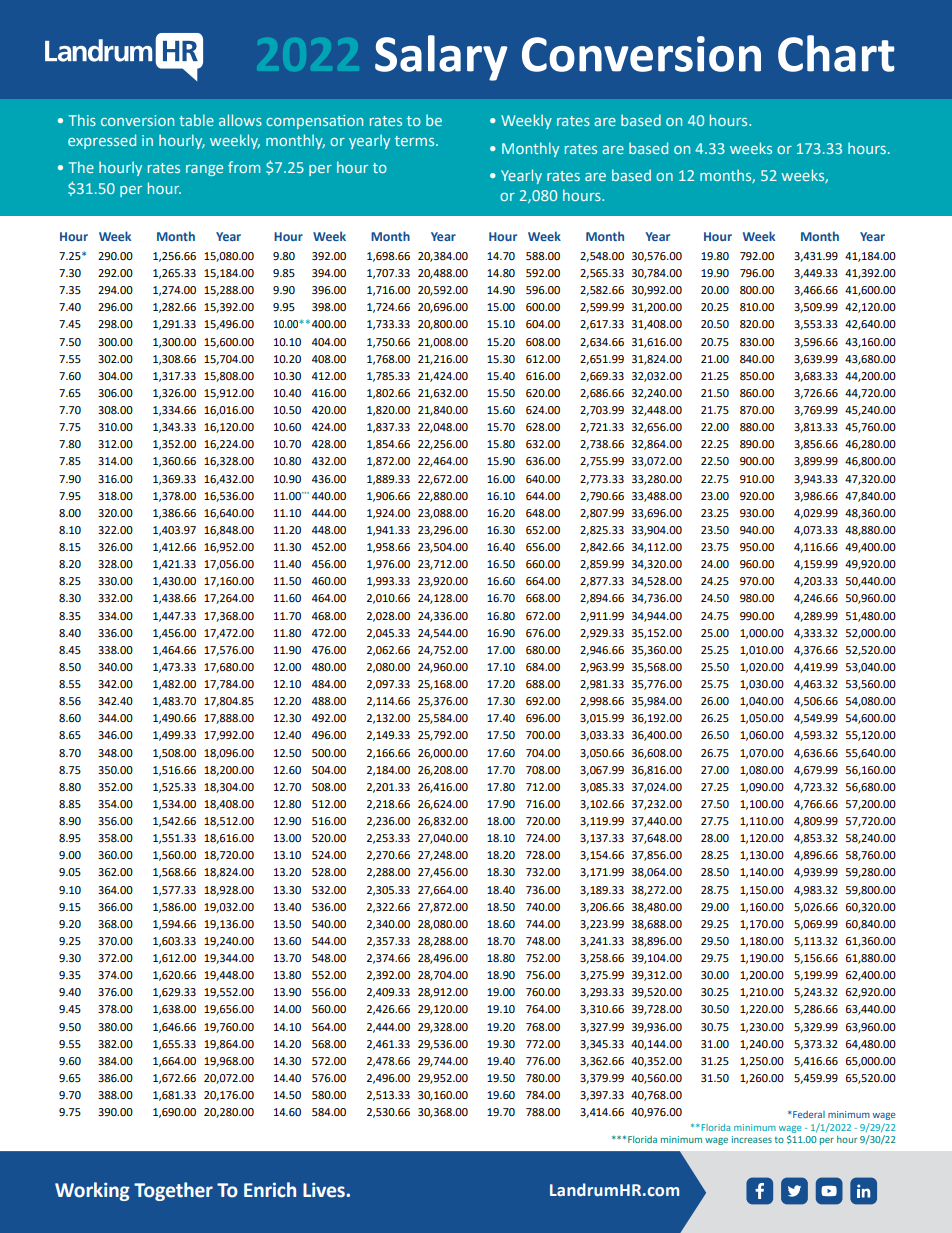 The width and height of the document is (952, 1233). Describe the element at coordinates (836, 53) in the document. I see `Chart` at that location.
